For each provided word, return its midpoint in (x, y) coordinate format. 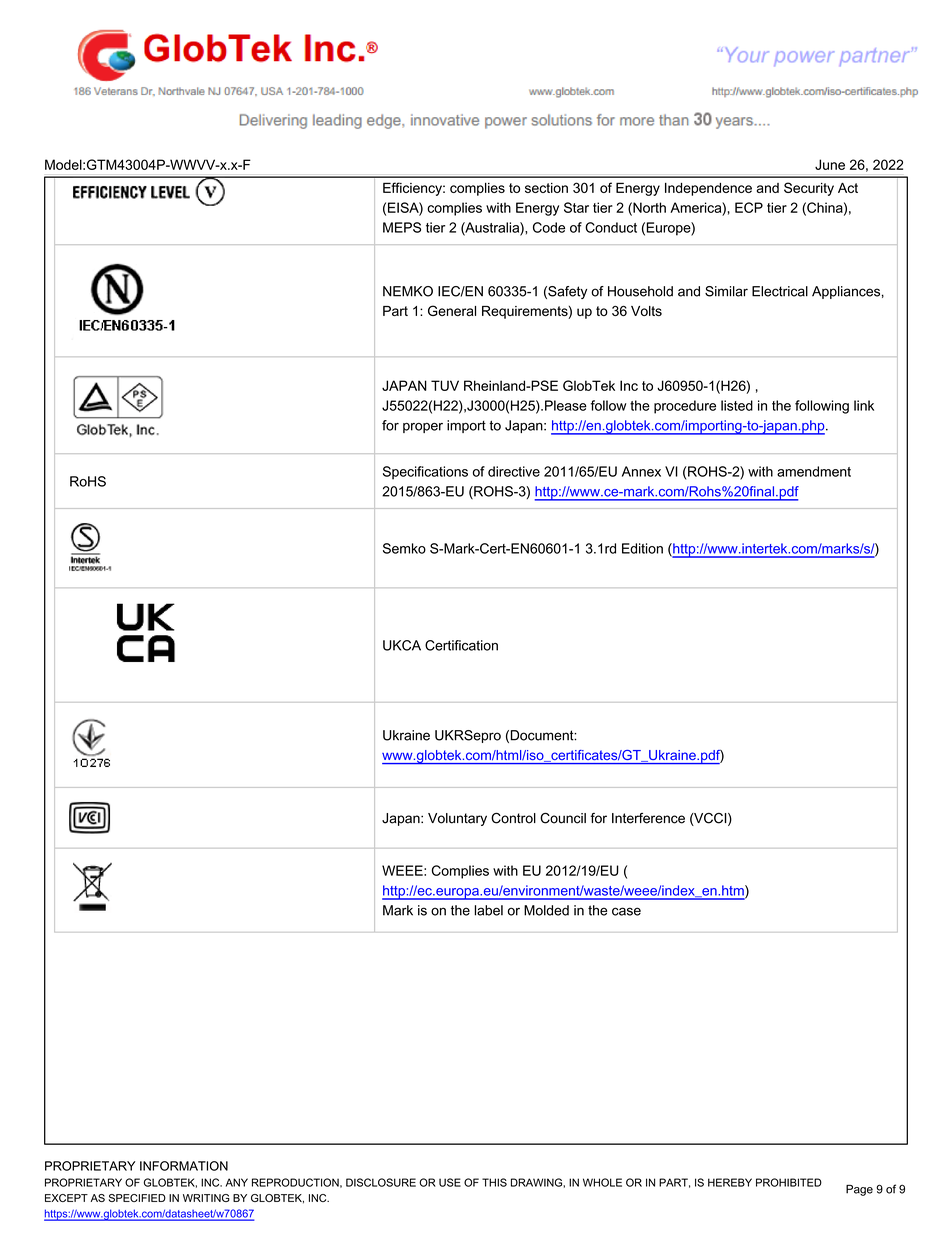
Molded (546, 910)
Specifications (425, 473)
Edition (642, 548)
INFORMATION (184, 1166)
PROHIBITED (789, 1182)
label (489, 910)
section (546, 188)
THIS (494, 1182)
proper (423, 428)
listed (737, 405)
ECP (749, 207)
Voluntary (457, 819)
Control (513, 818)
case (626, 911)
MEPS (402, 227)
